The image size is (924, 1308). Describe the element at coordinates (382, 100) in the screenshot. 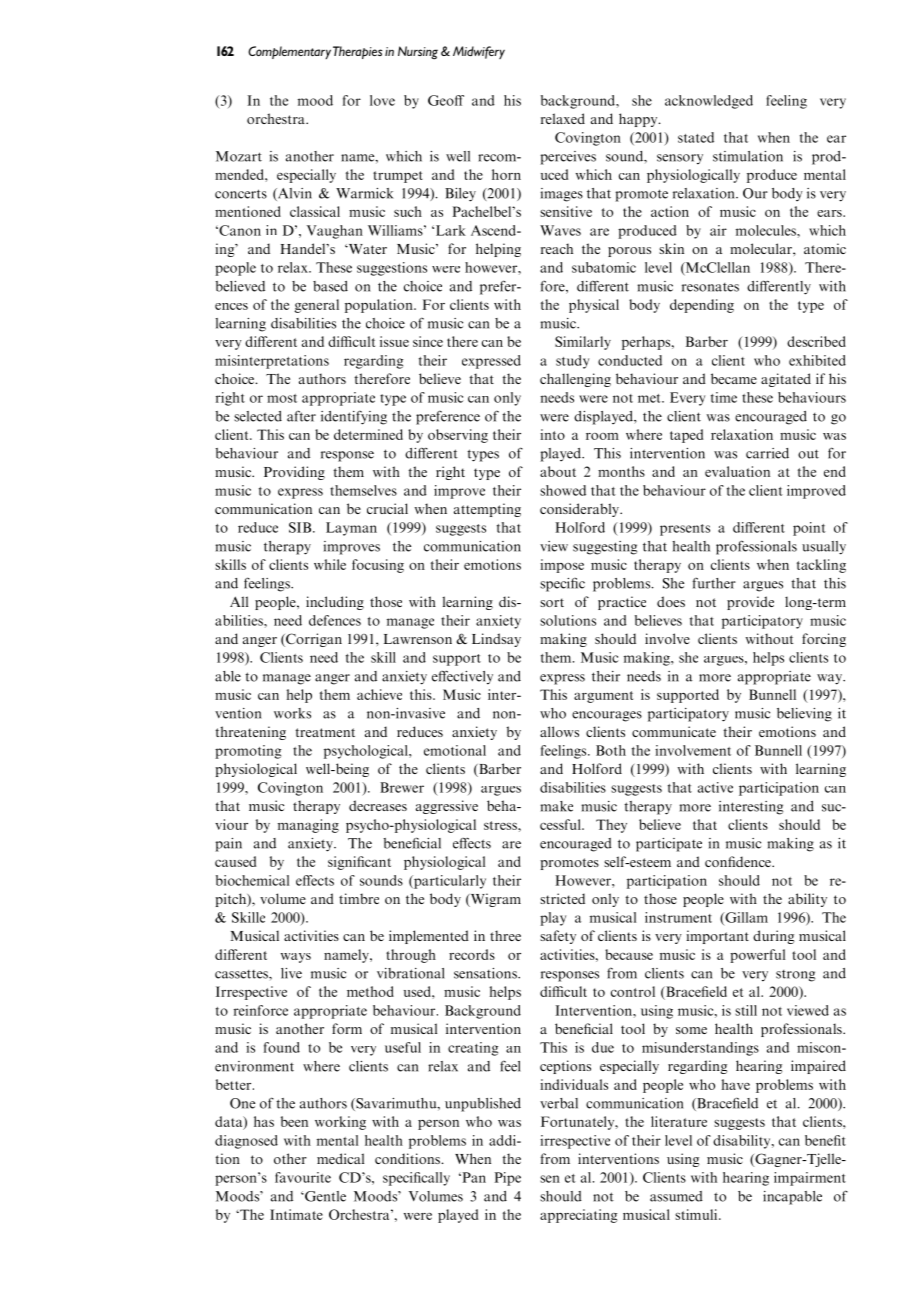

I see `love` at that location.
